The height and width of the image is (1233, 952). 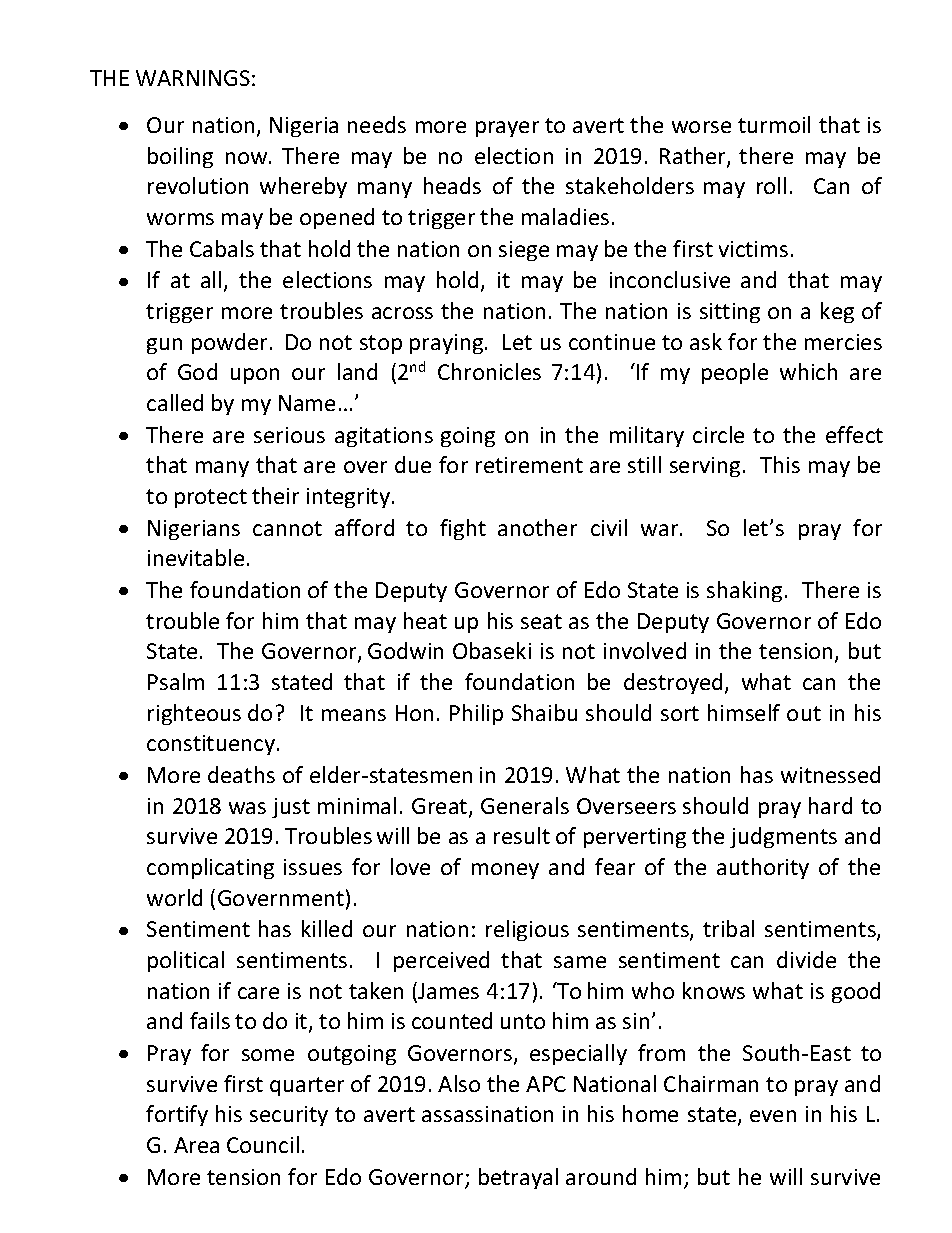 What do you see at coordinates (176, 681) in the image?
I see `Psalm` at bounding box center [176, 681].
